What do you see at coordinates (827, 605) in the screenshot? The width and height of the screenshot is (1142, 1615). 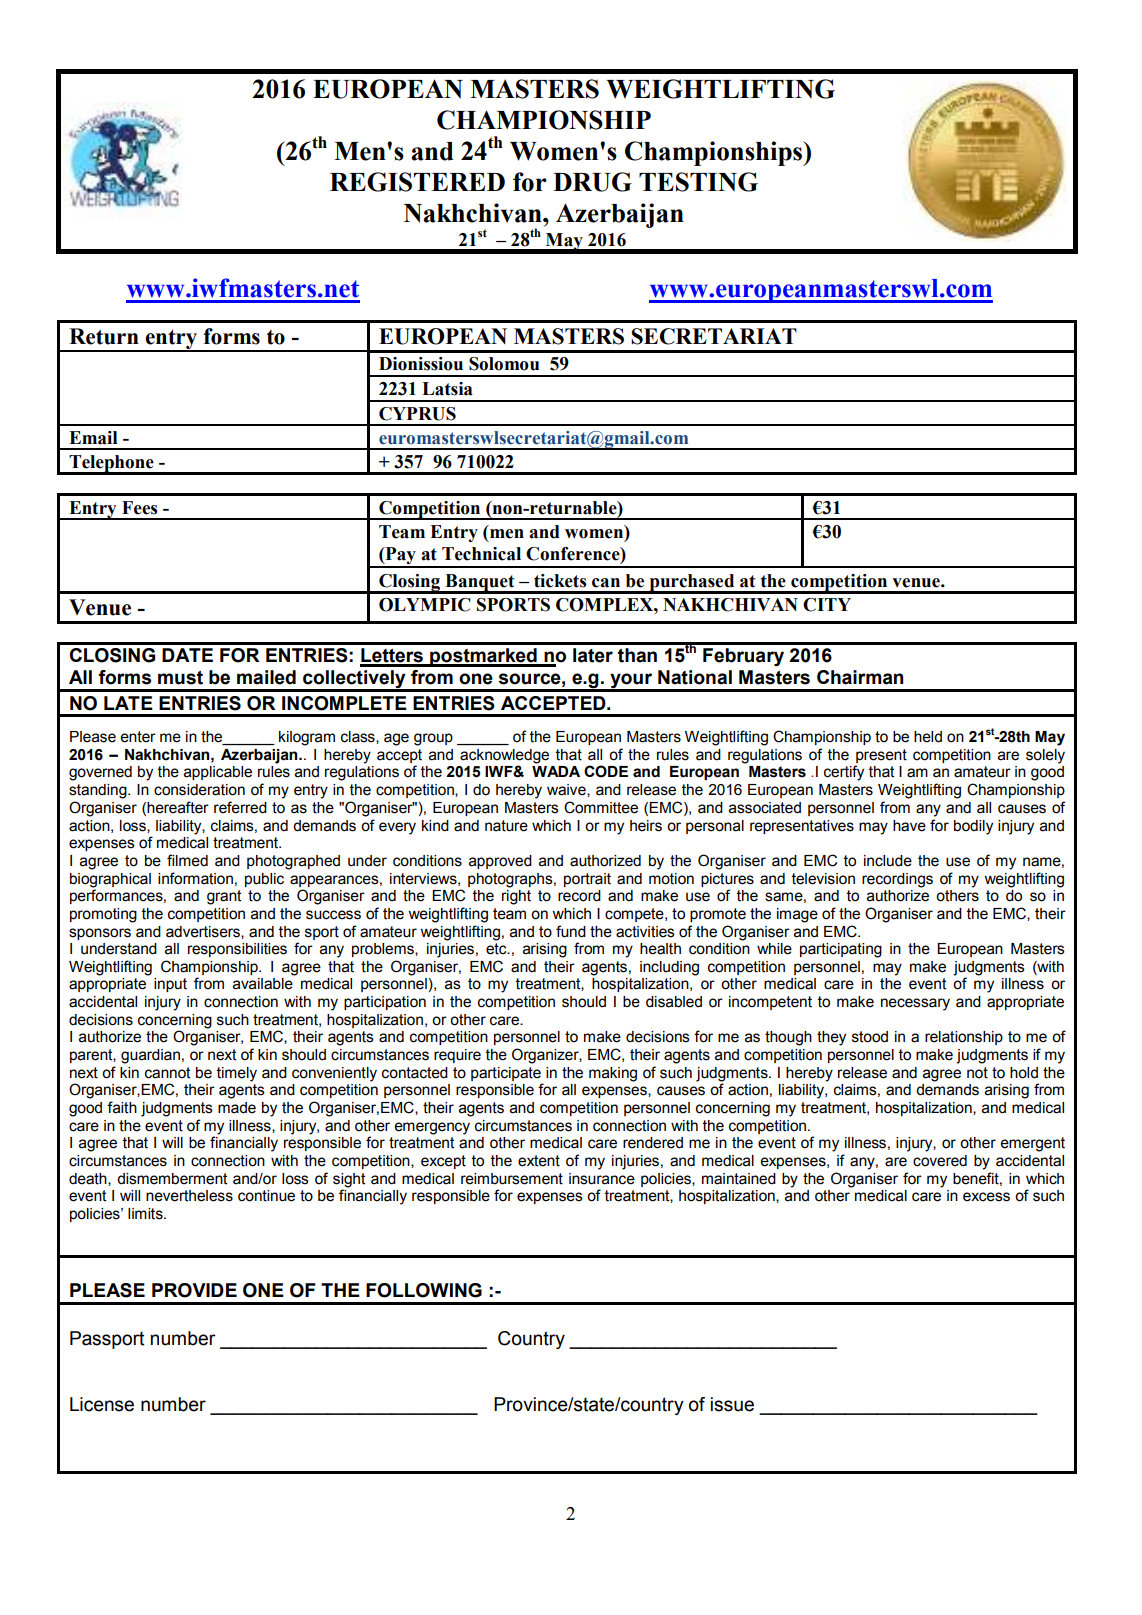 I see `CITY` at bounding box center [827, 605].
